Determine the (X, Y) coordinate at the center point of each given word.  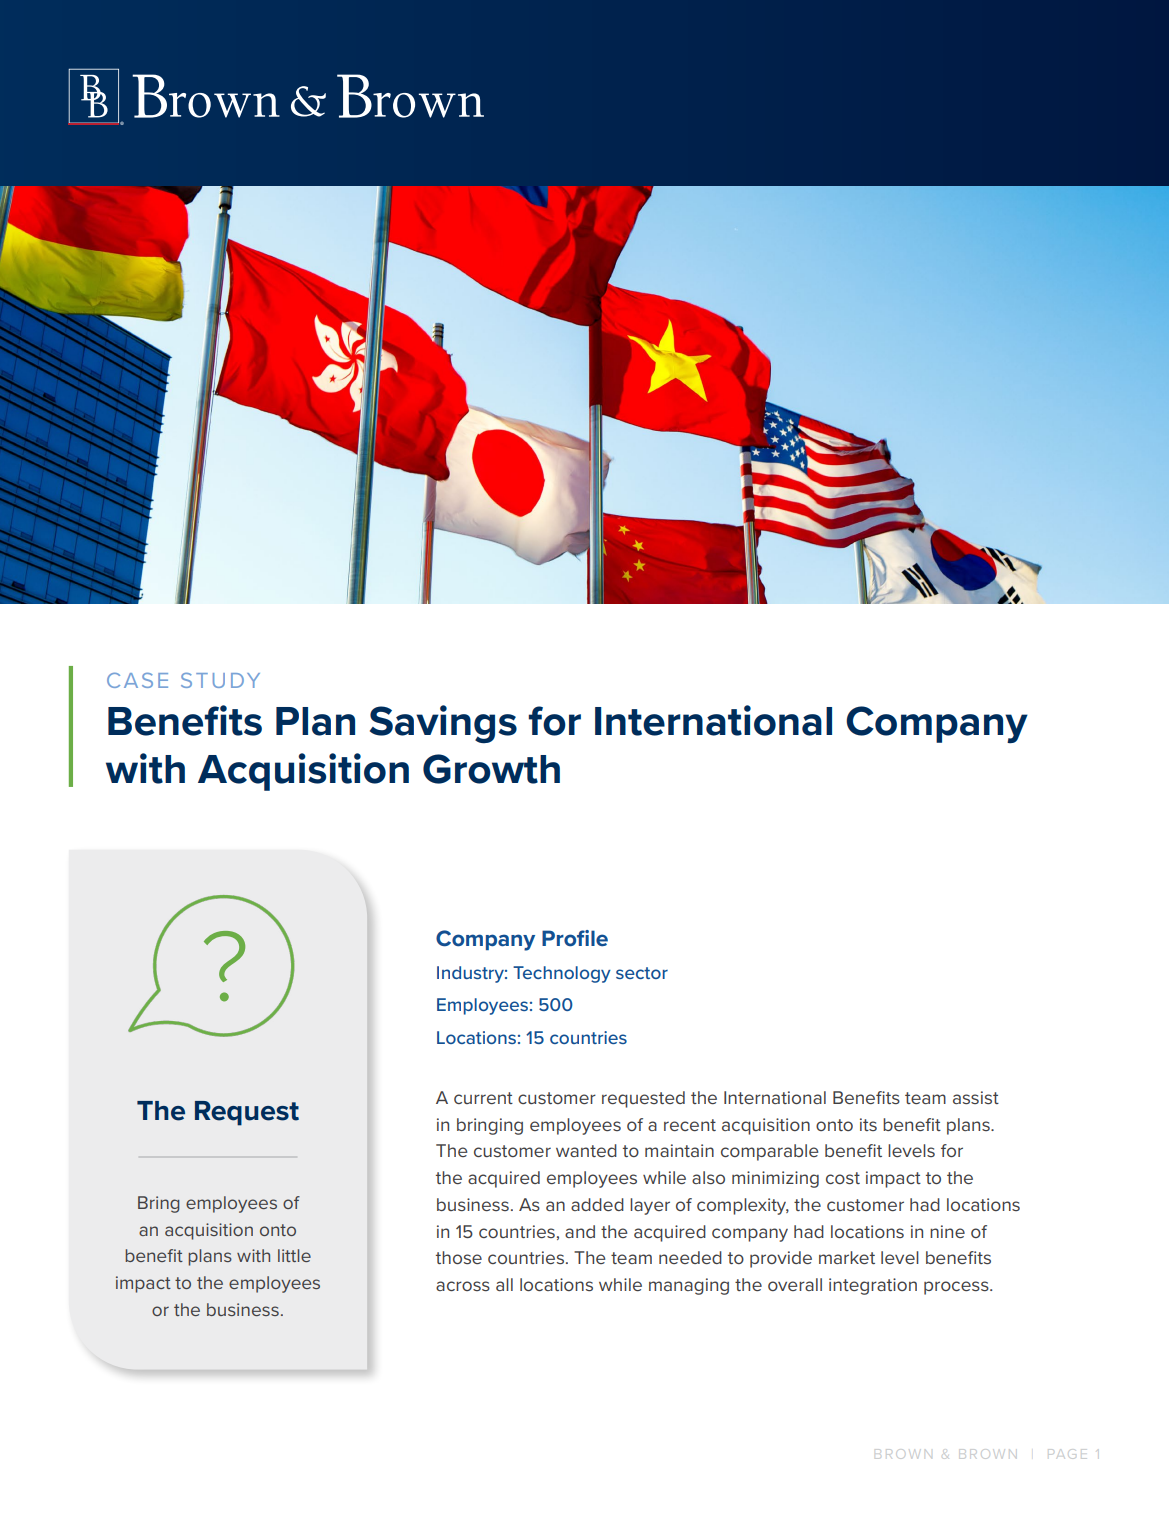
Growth (491, 769)
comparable (769, 1152)
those (459, 1257)
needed (690, 1257)
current (483, 1098)
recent (690, 1125)
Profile (575, 938)
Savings (443, 724)
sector (642, 973)
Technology (562, 974)
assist (976, 1097)
